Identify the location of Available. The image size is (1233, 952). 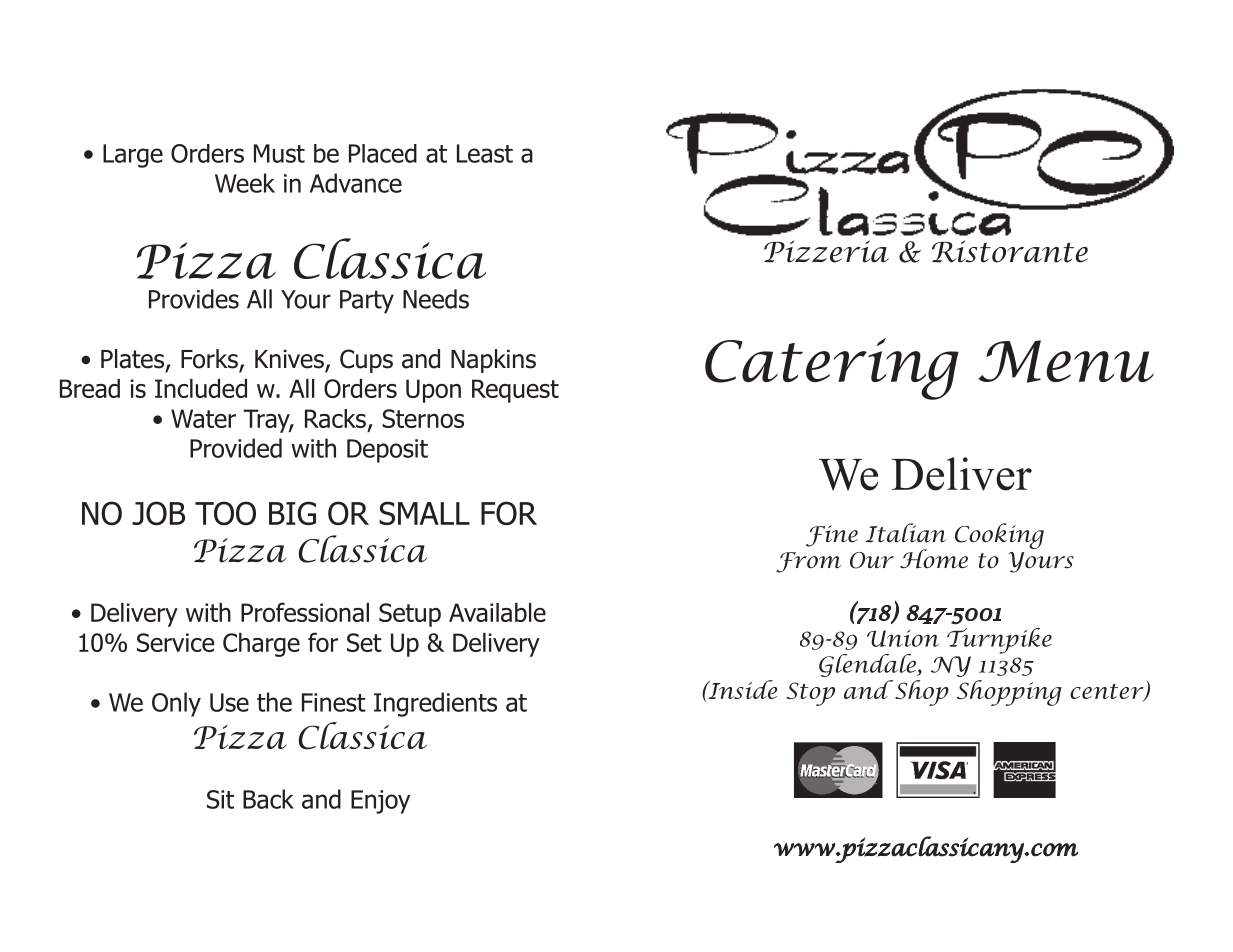
(497, 612).
